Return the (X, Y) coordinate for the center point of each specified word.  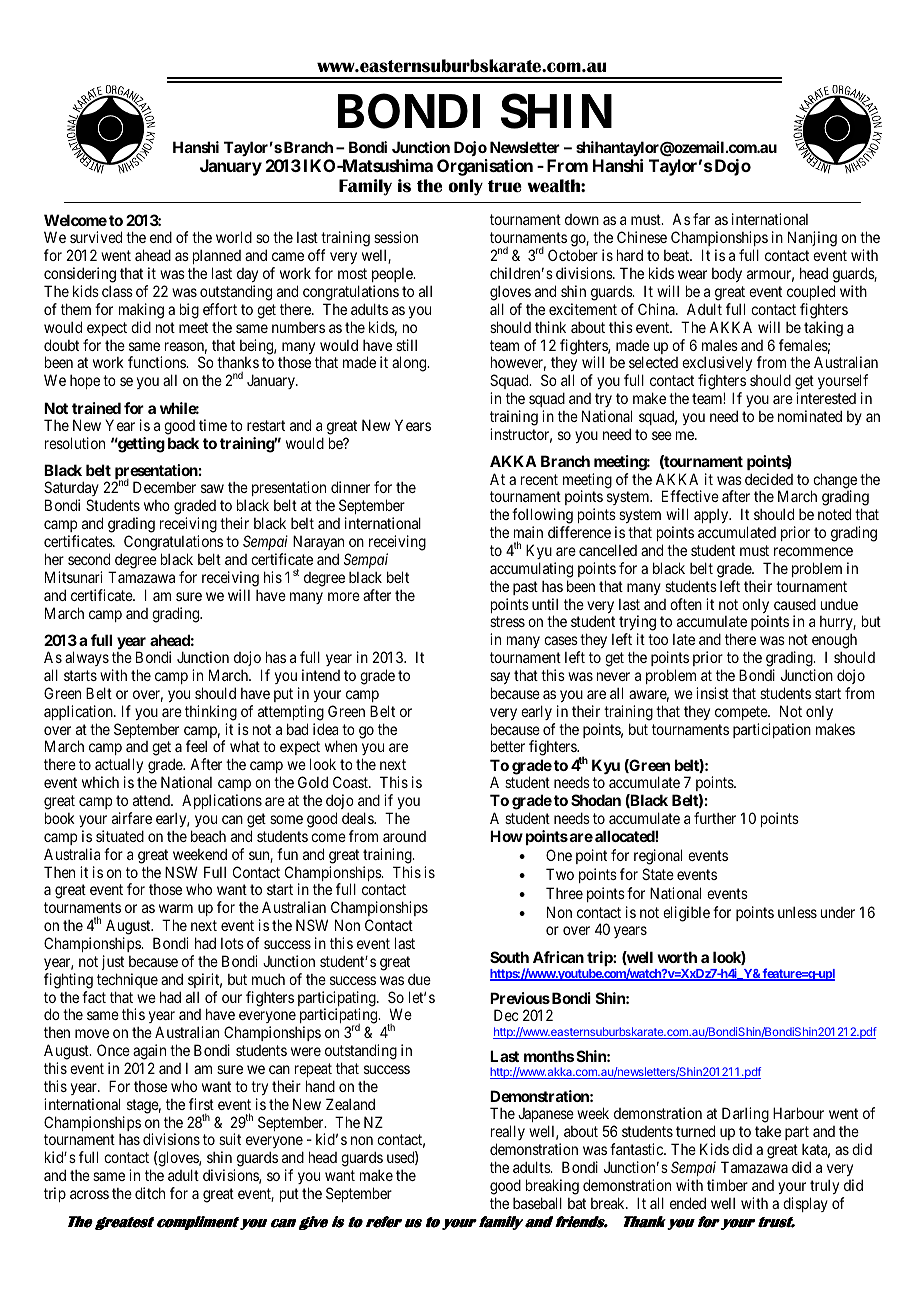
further (715, 818)
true (505, 186)
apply (712, 516)
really (508, 1134)
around (404, 836)
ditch (150, 1193)
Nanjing (812, 239)
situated (120, 836)
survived (96, 237)
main (528, 532)
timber (727, 1185)
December (164, 487)
